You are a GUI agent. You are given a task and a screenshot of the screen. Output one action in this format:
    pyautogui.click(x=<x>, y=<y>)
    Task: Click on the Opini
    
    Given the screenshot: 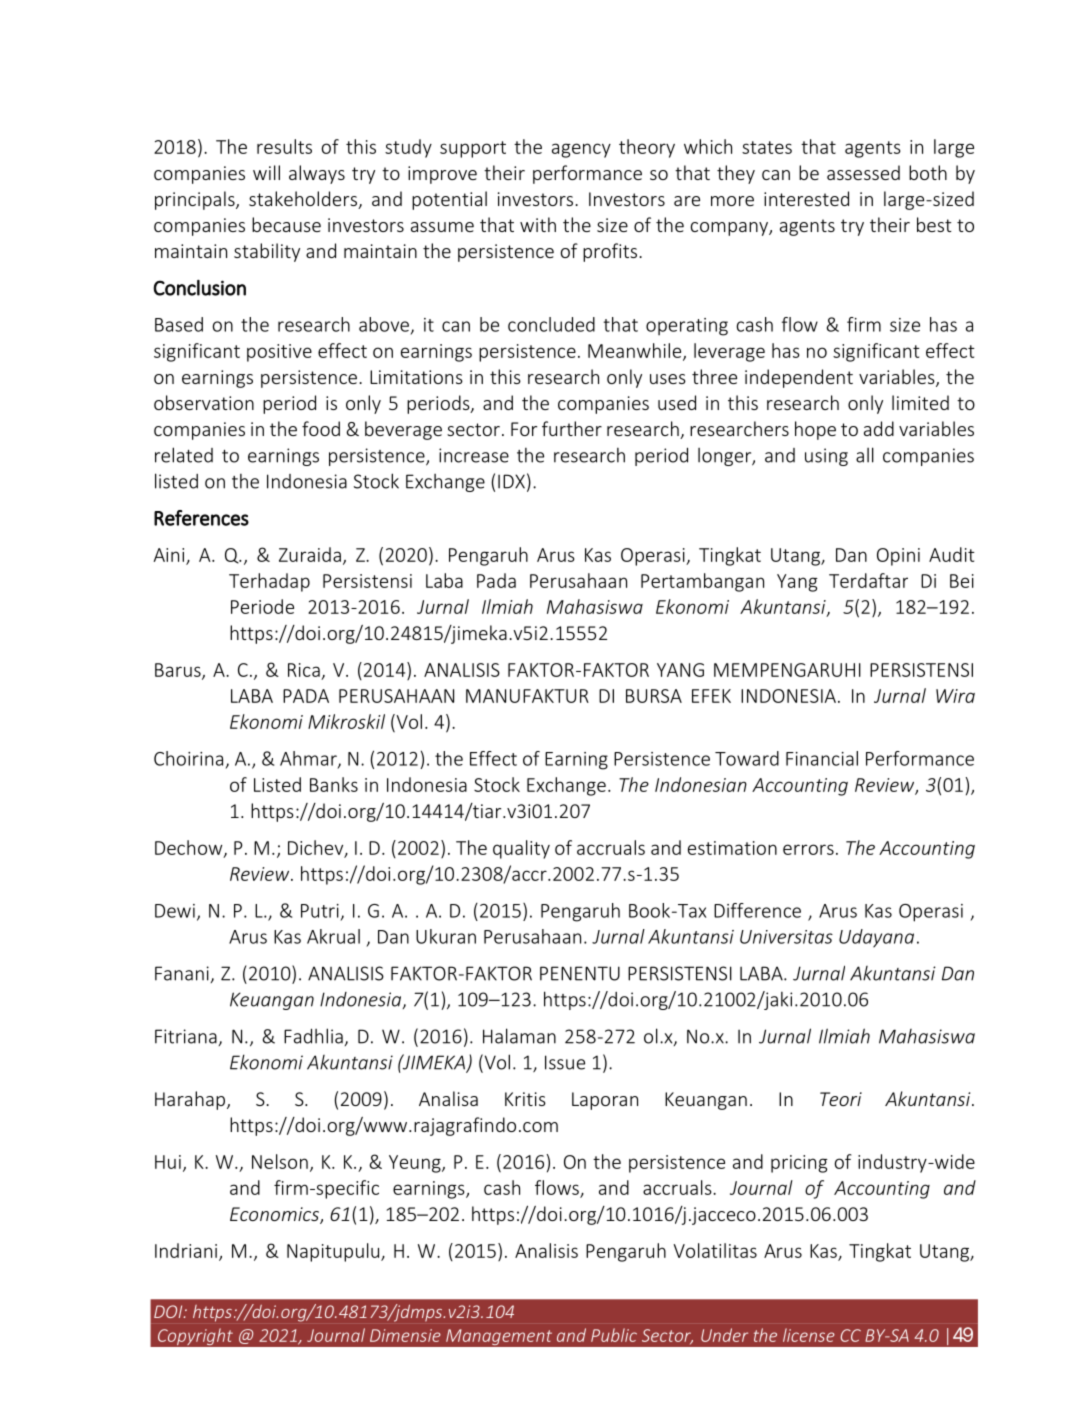 What is the action you would take?
    pyautogui.click(x=898, y=557)
